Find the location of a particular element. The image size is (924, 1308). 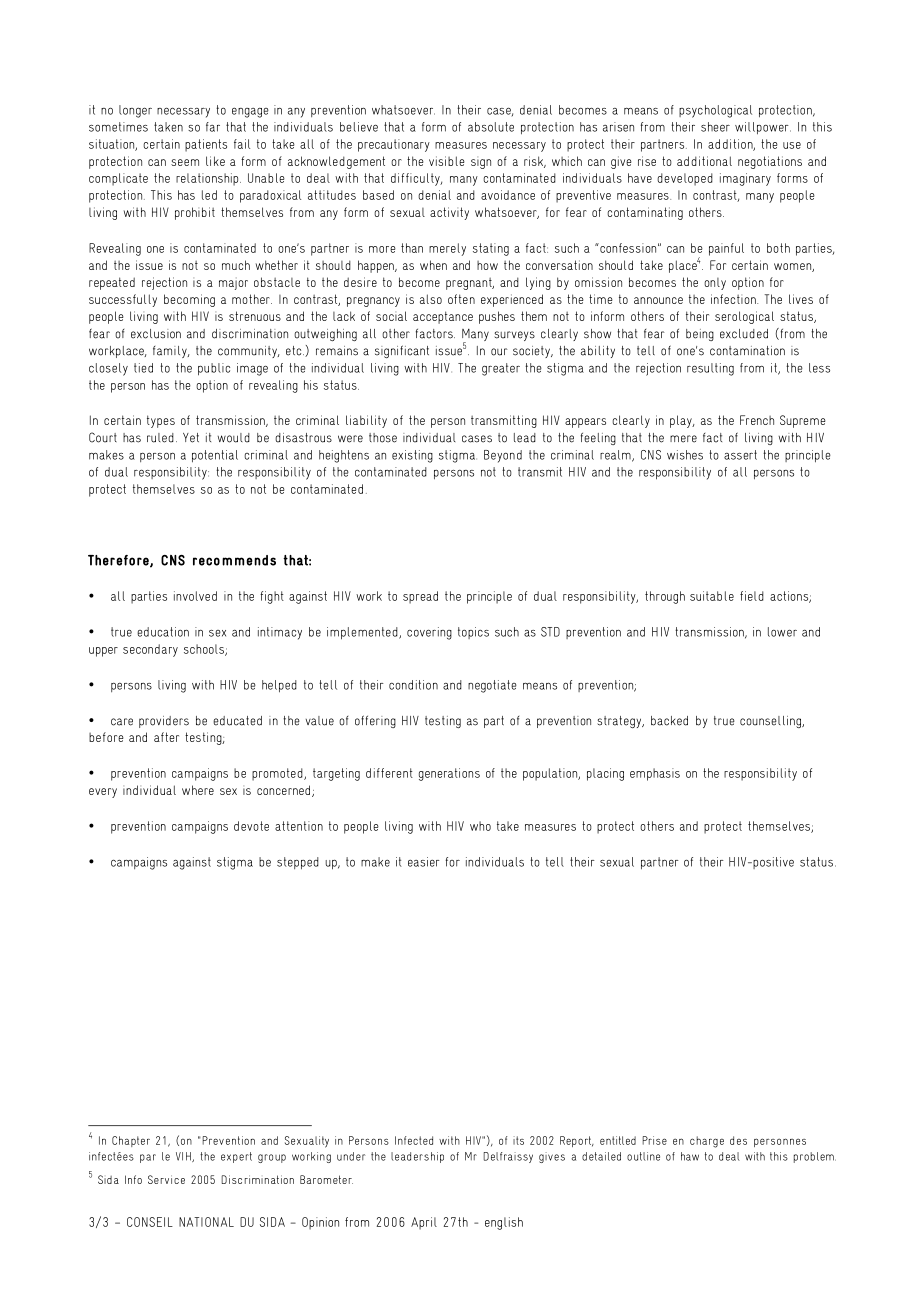

easier is located at coordinates (424, 862).
